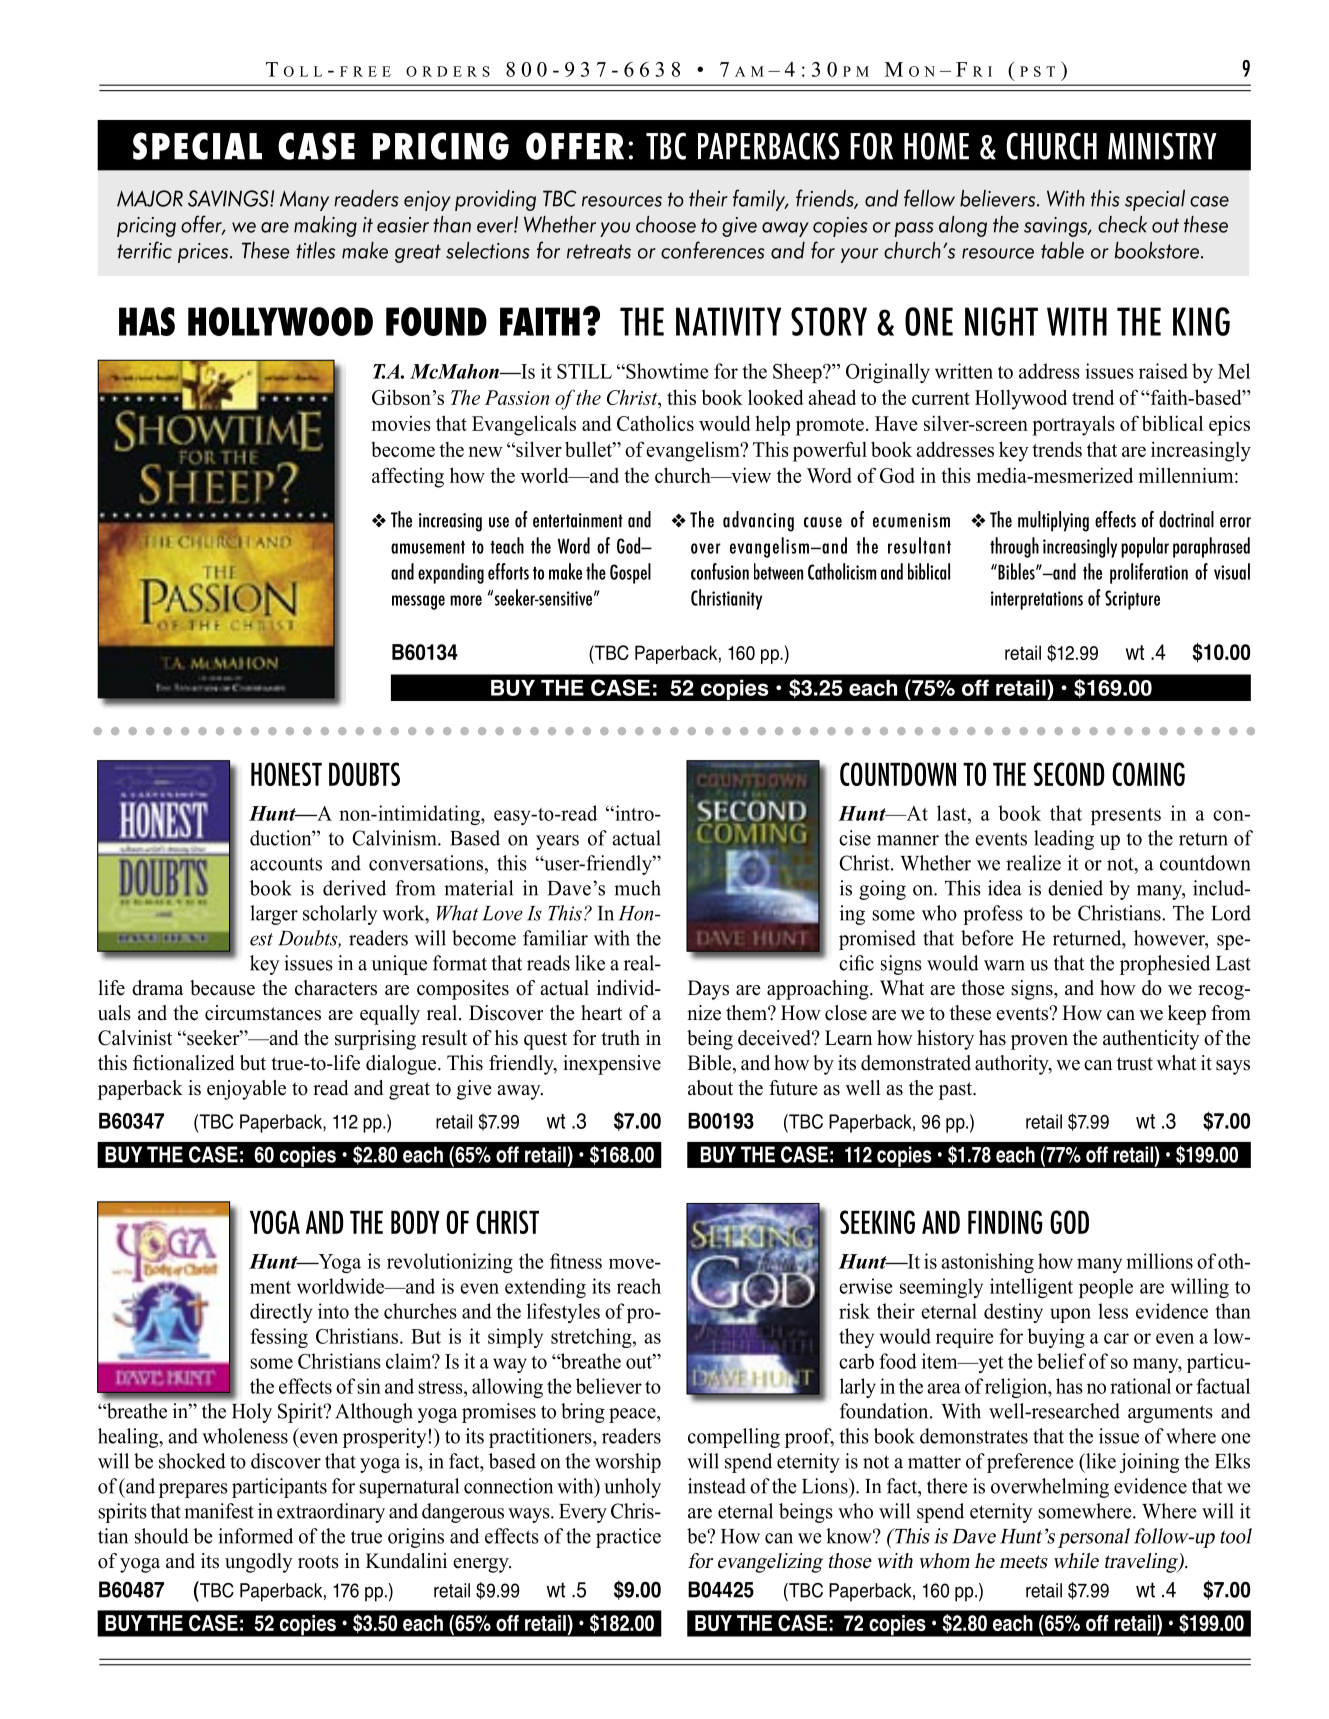  Describe the element at coordinates (286, 864) in the screenshot. I see `accounts` at that location.
